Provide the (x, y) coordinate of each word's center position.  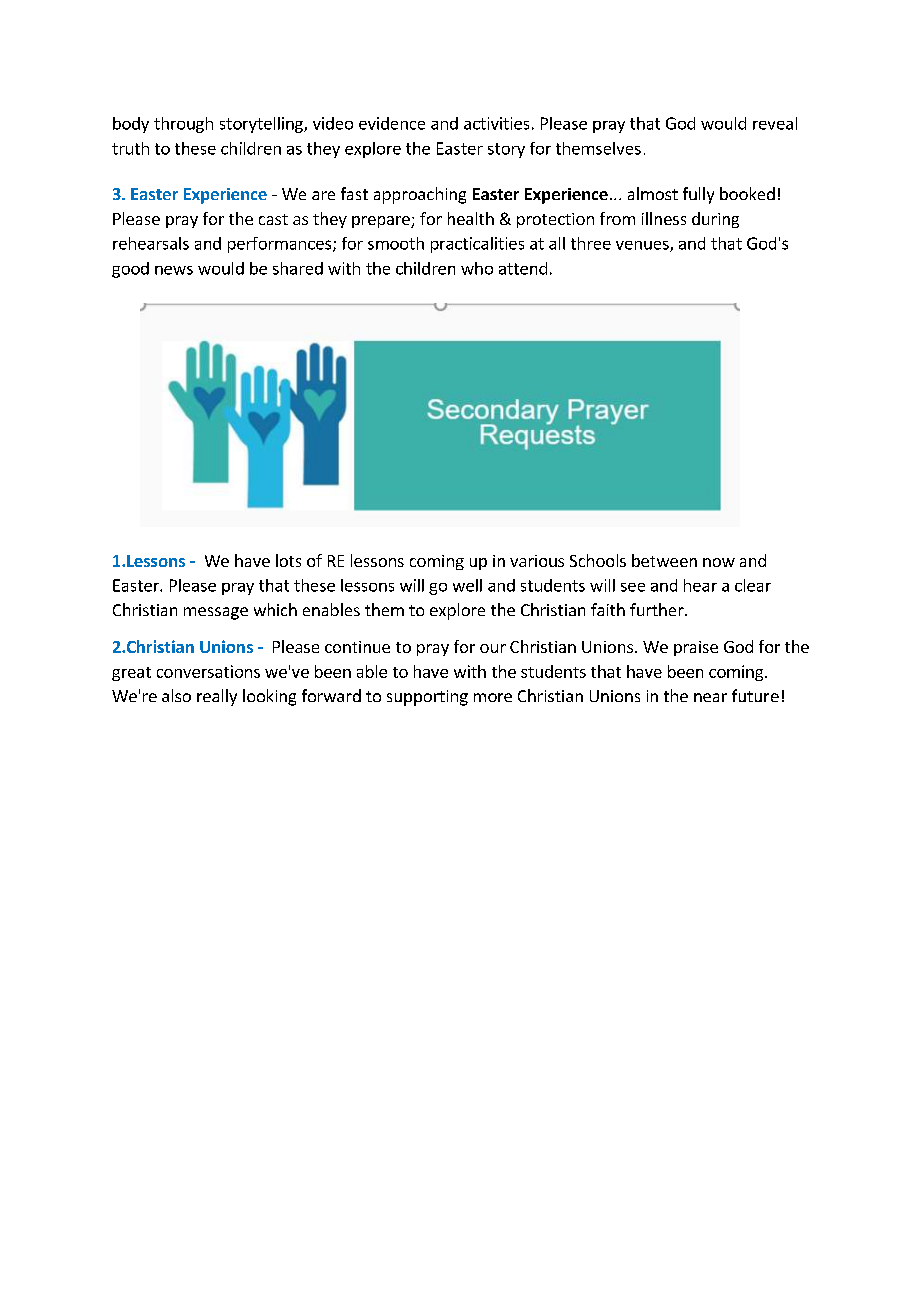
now (719, 562)
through (183, 125)
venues (643, 246)
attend (523, 268)
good (130, 270)
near (710, 697)
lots (288, 560)
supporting (427, 698)
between (664, 560)
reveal (775, 123)
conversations (208, 671)
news (174, 270)
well (467, 585)
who (477, 268)
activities (496, 123)
